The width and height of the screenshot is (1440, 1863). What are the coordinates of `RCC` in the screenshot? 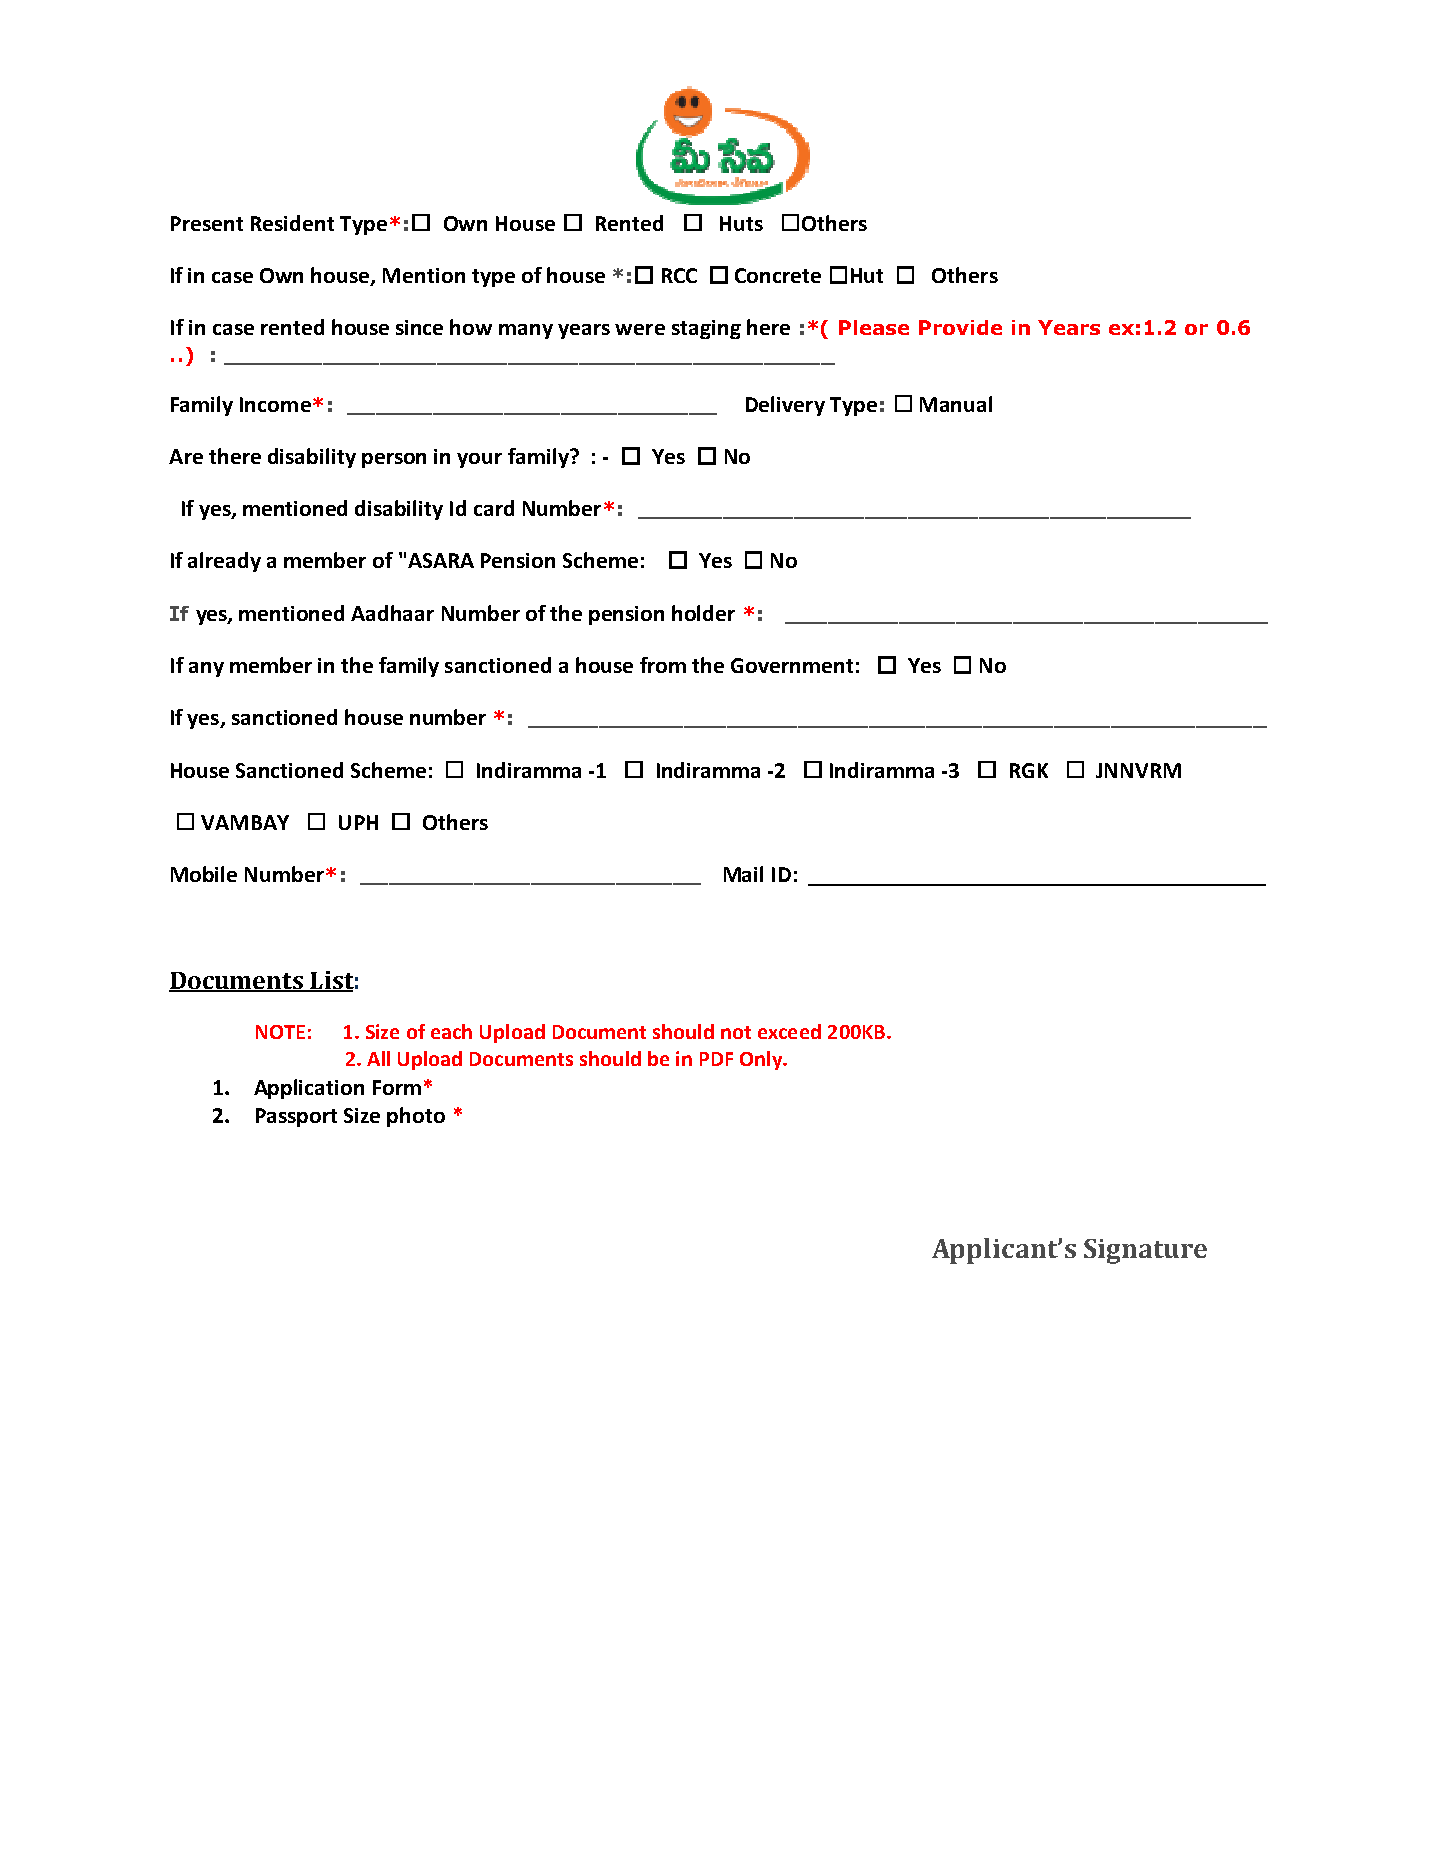 It's located at (679, 275).
